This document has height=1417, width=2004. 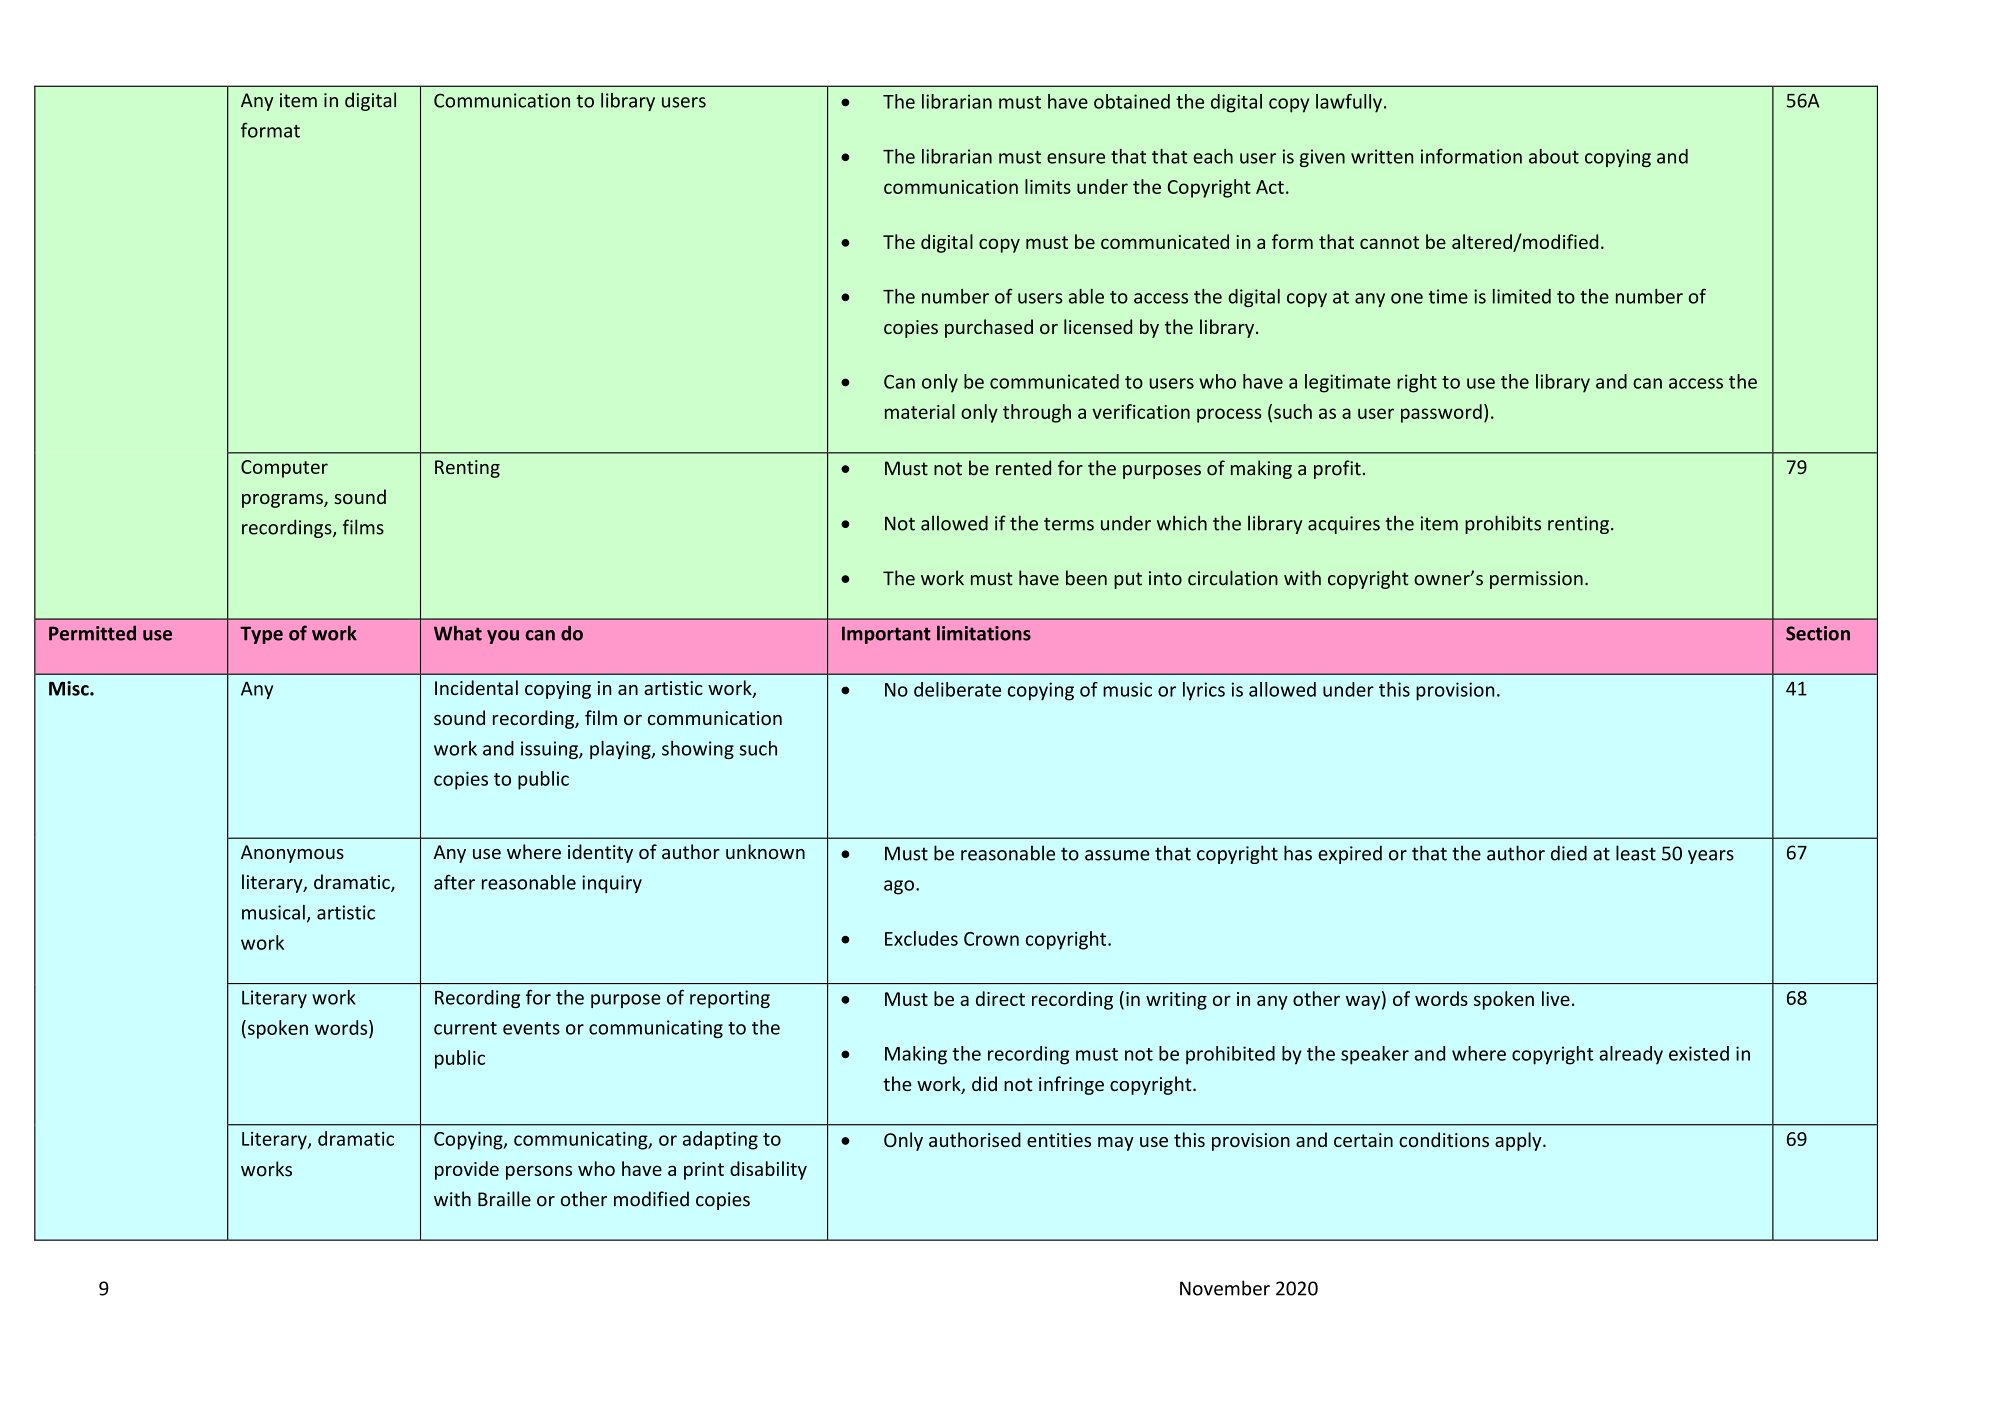 What do you see at coordinates (768, 1170) in the document?
I see `disability` at bounding box center [768, 1170].
